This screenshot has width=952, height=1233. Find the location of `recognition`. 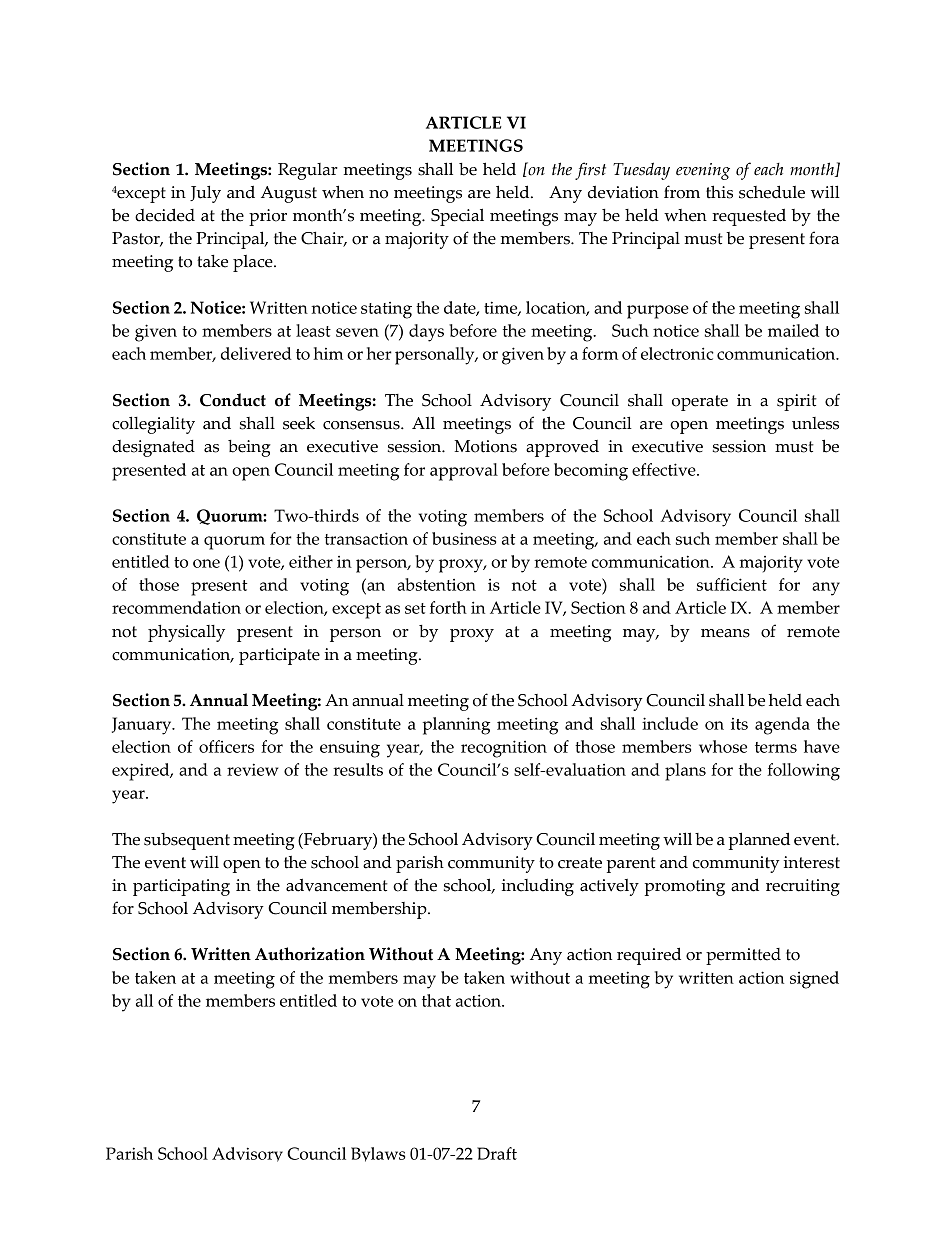

recognition is located at coordinates (504, 749).
